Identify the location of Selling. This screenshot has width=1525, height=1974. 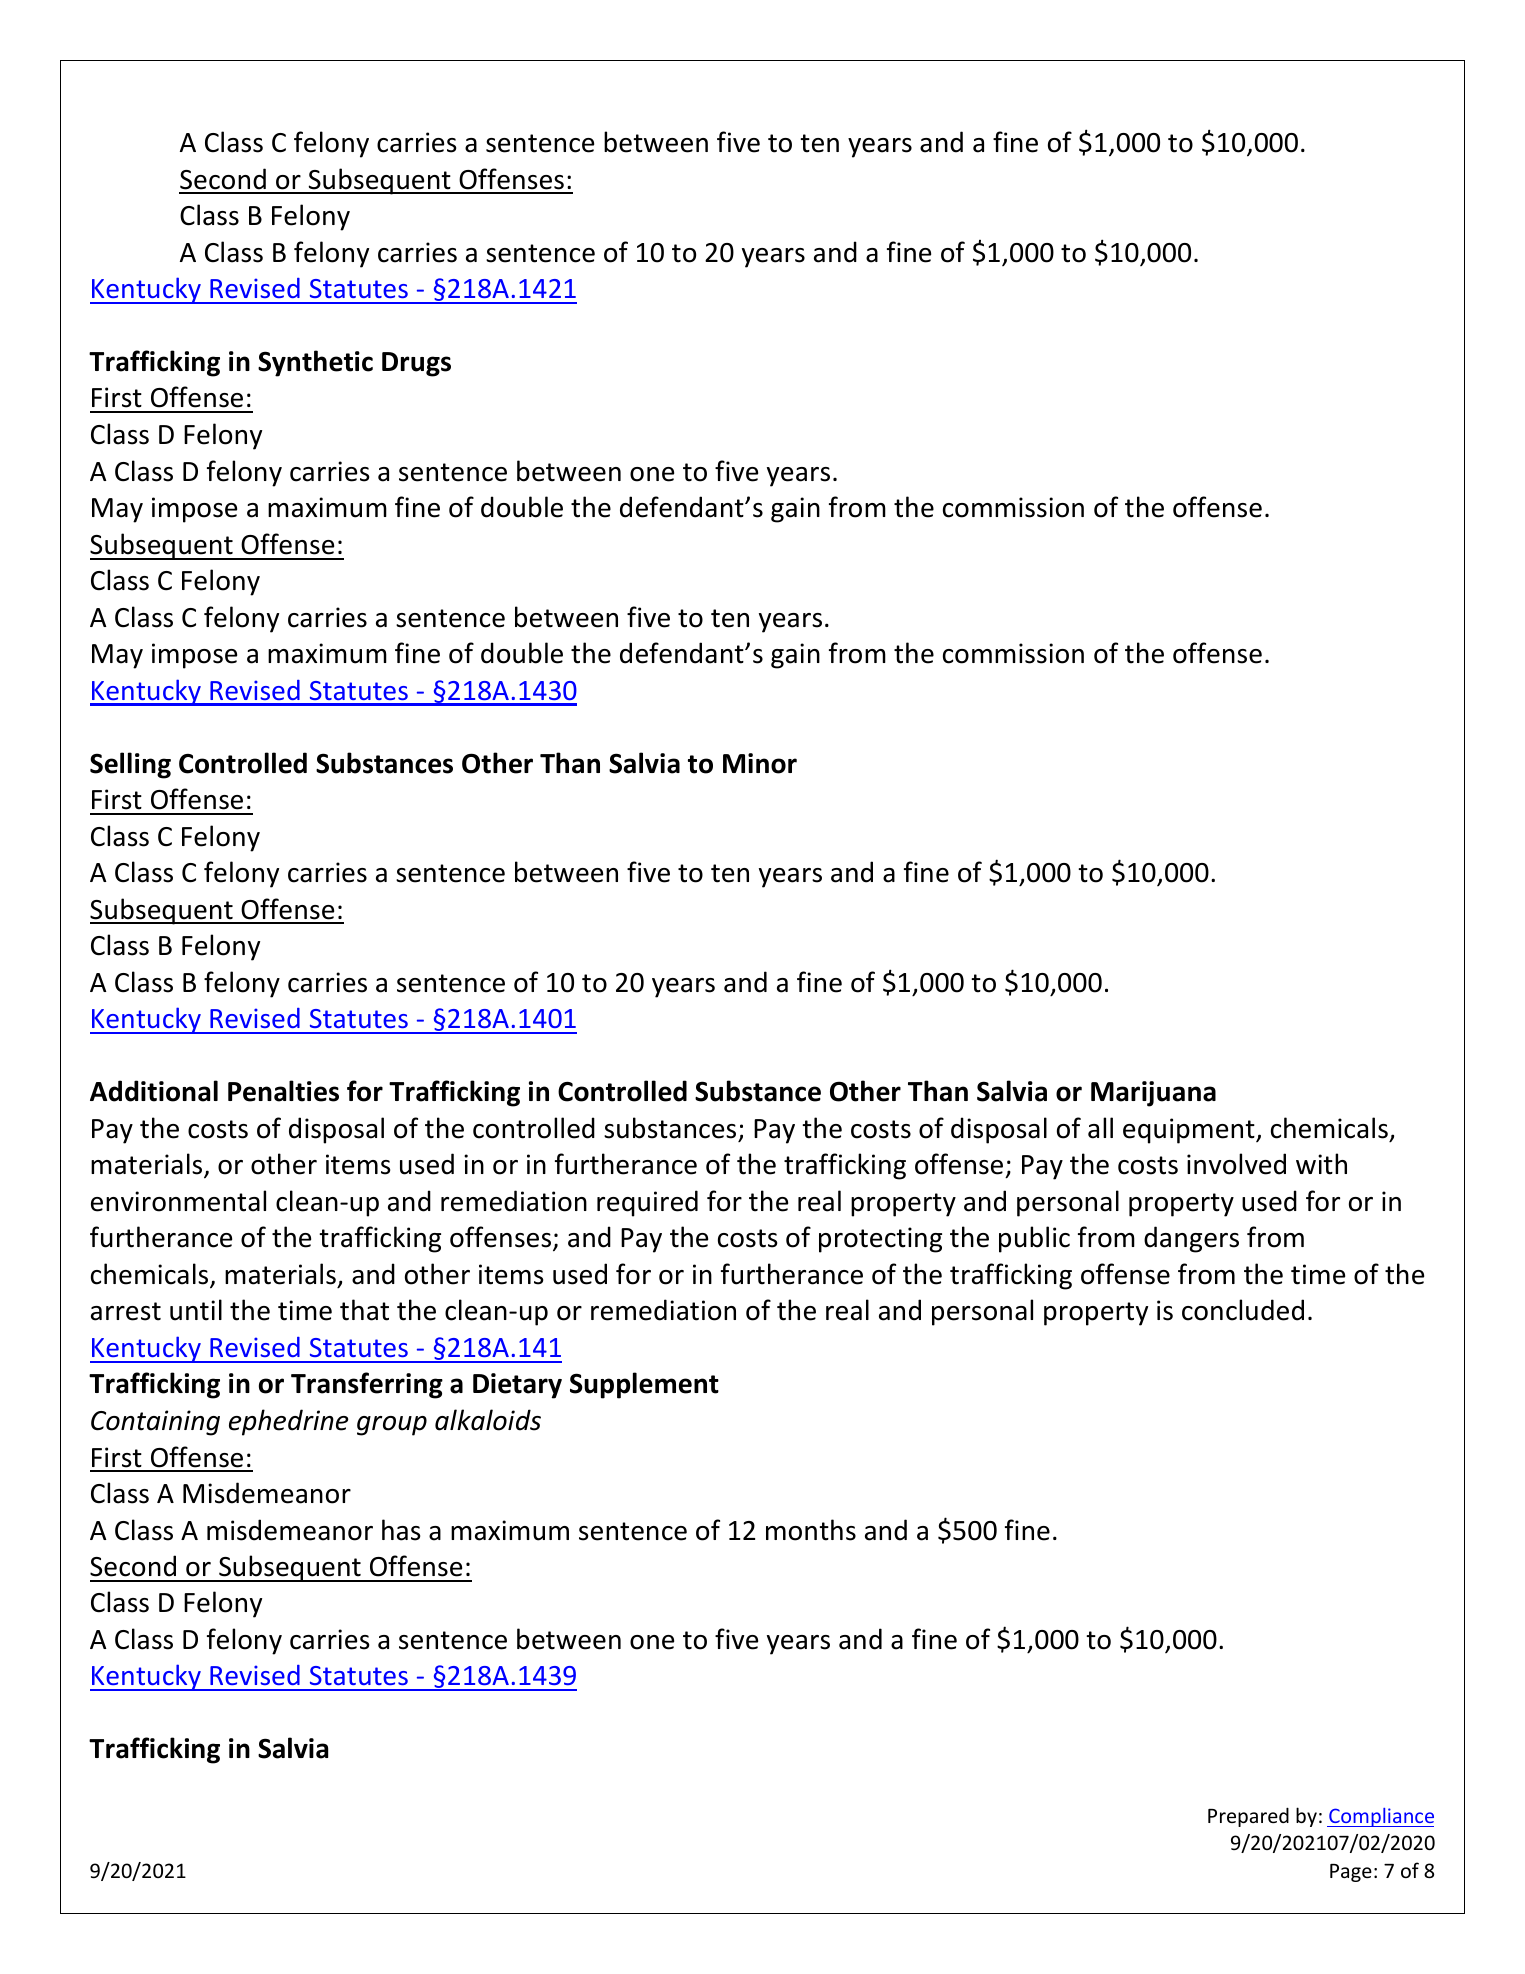
(130, 765).
